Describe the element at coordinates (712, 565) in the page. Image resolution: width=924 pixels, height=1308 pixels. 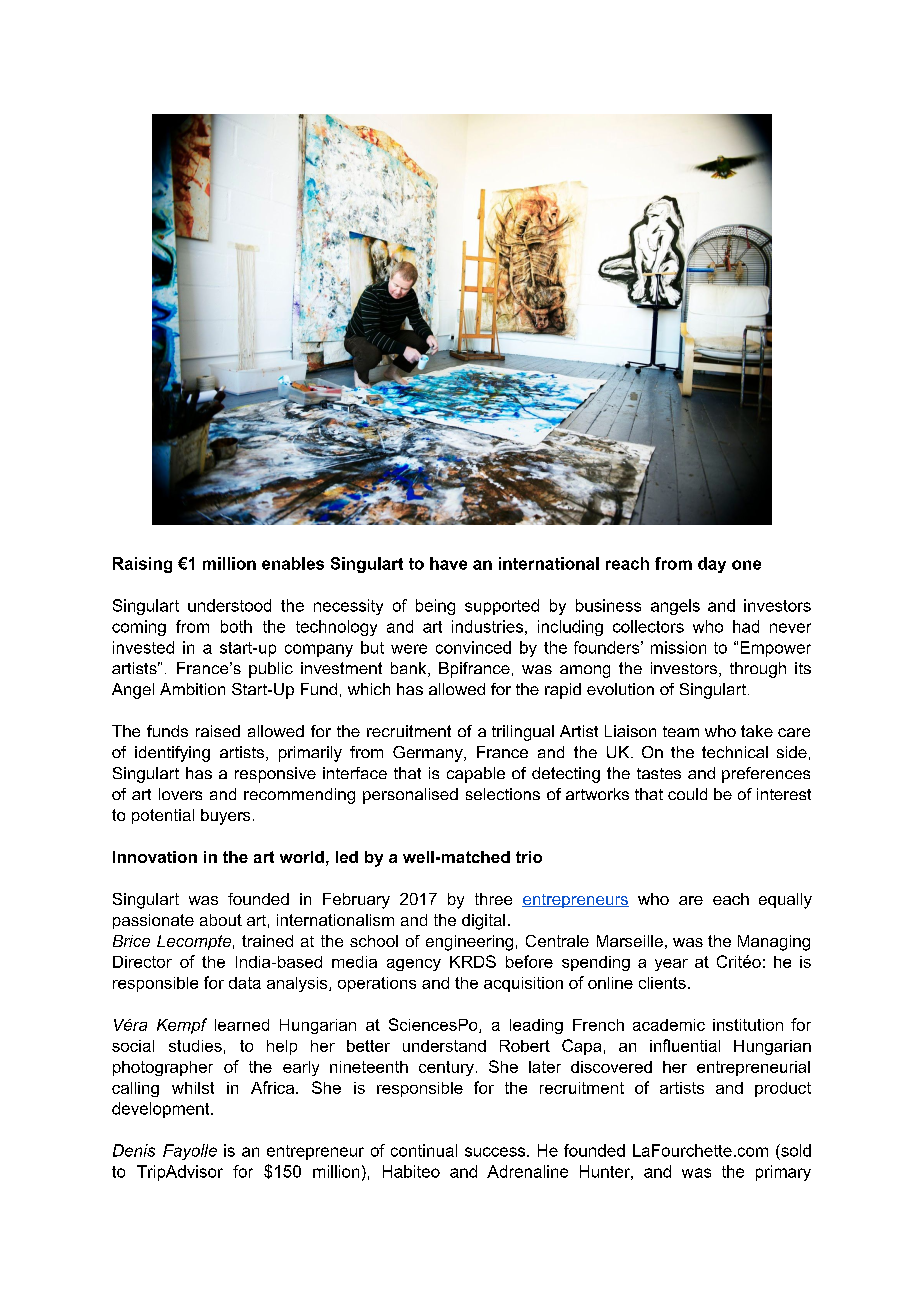
I see `day` at that location.
